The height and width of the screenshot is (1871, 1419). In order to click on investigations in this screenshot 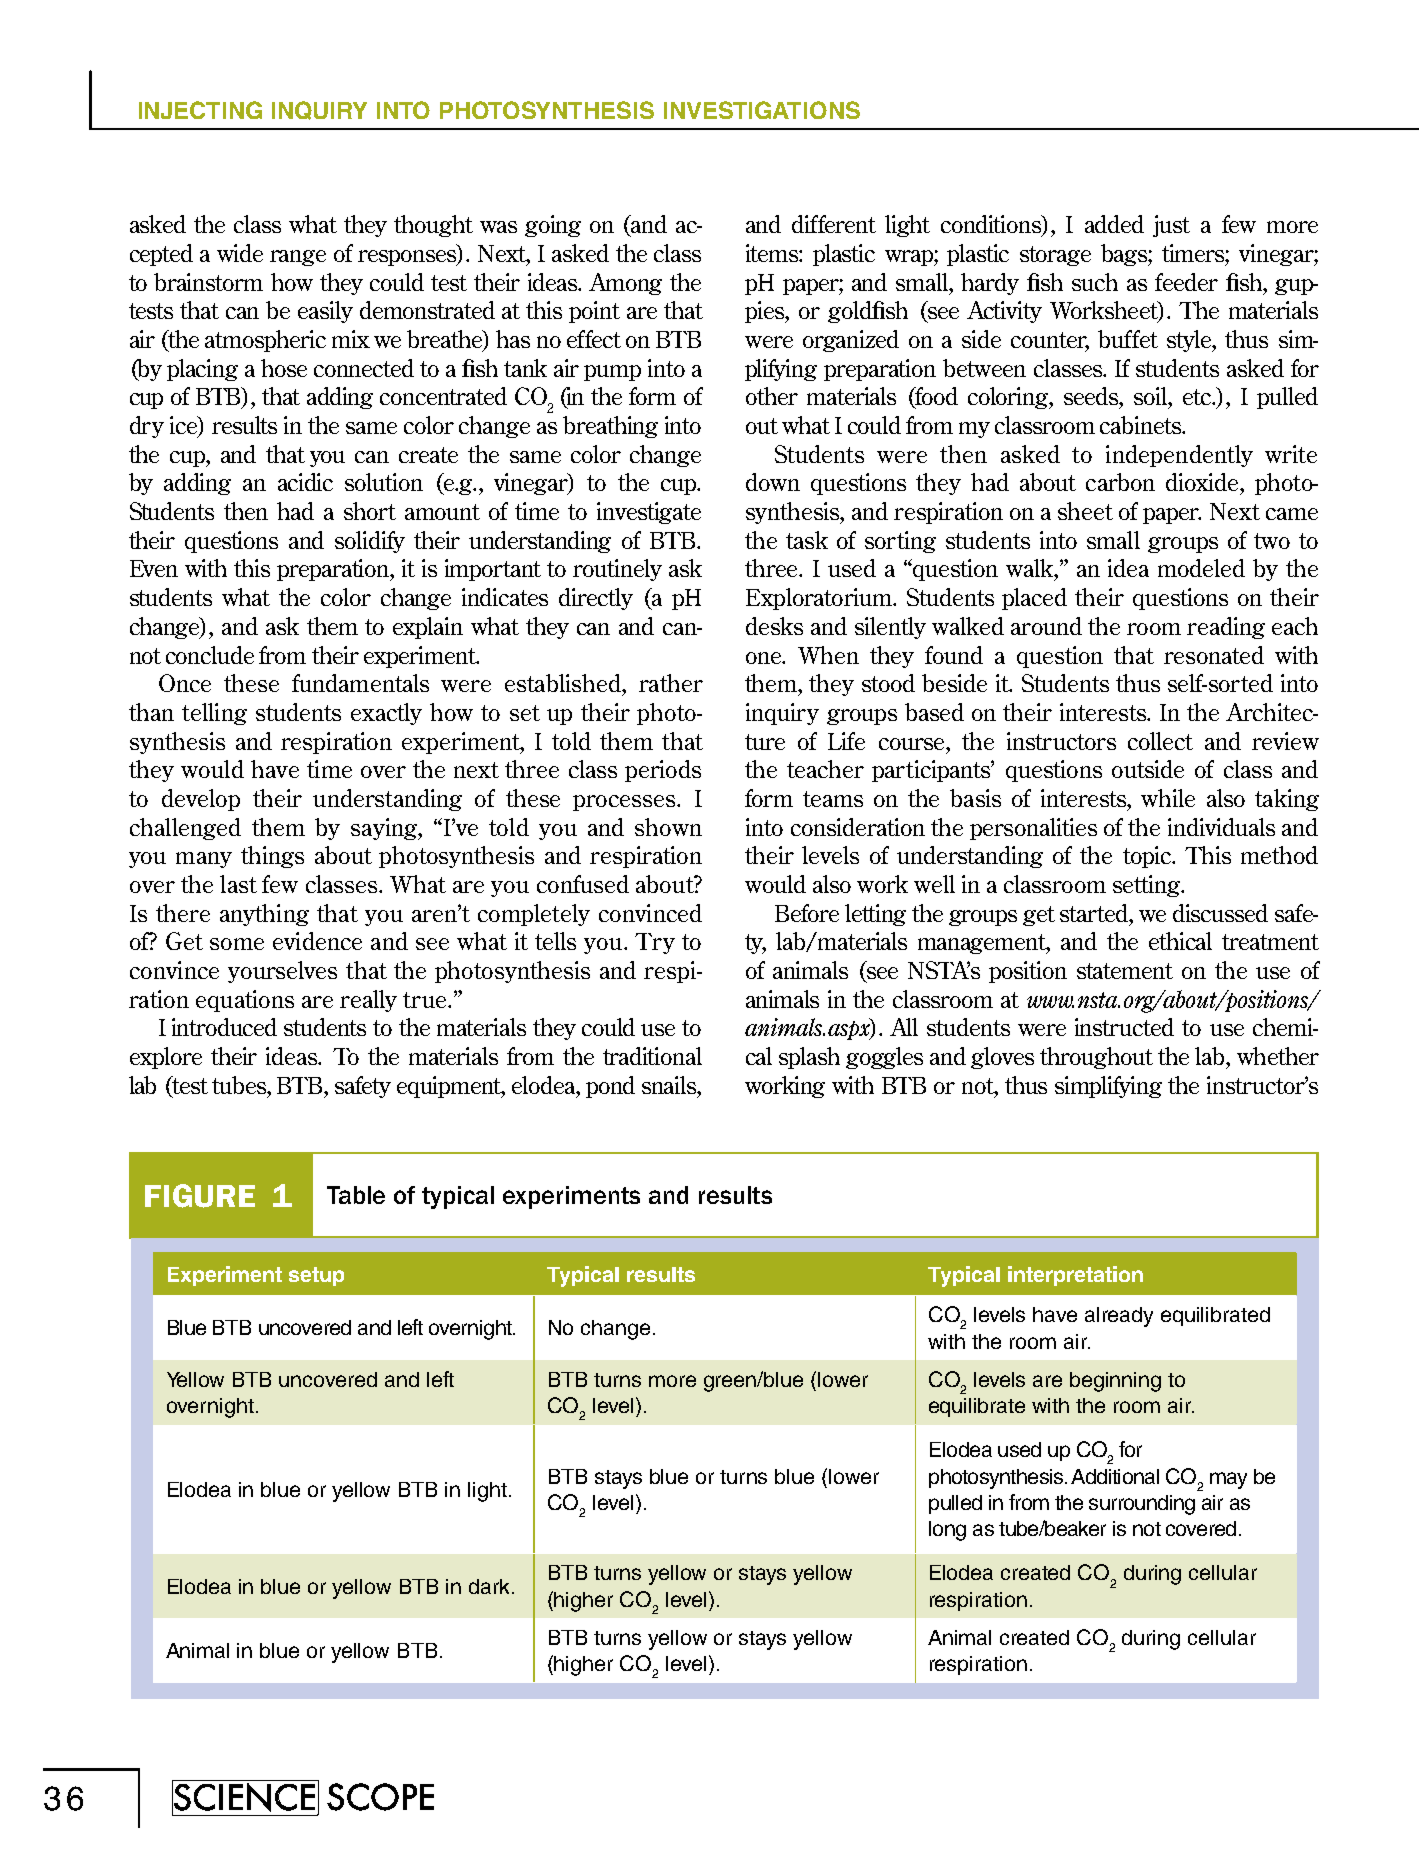, I will do `click(762, 110)`.
